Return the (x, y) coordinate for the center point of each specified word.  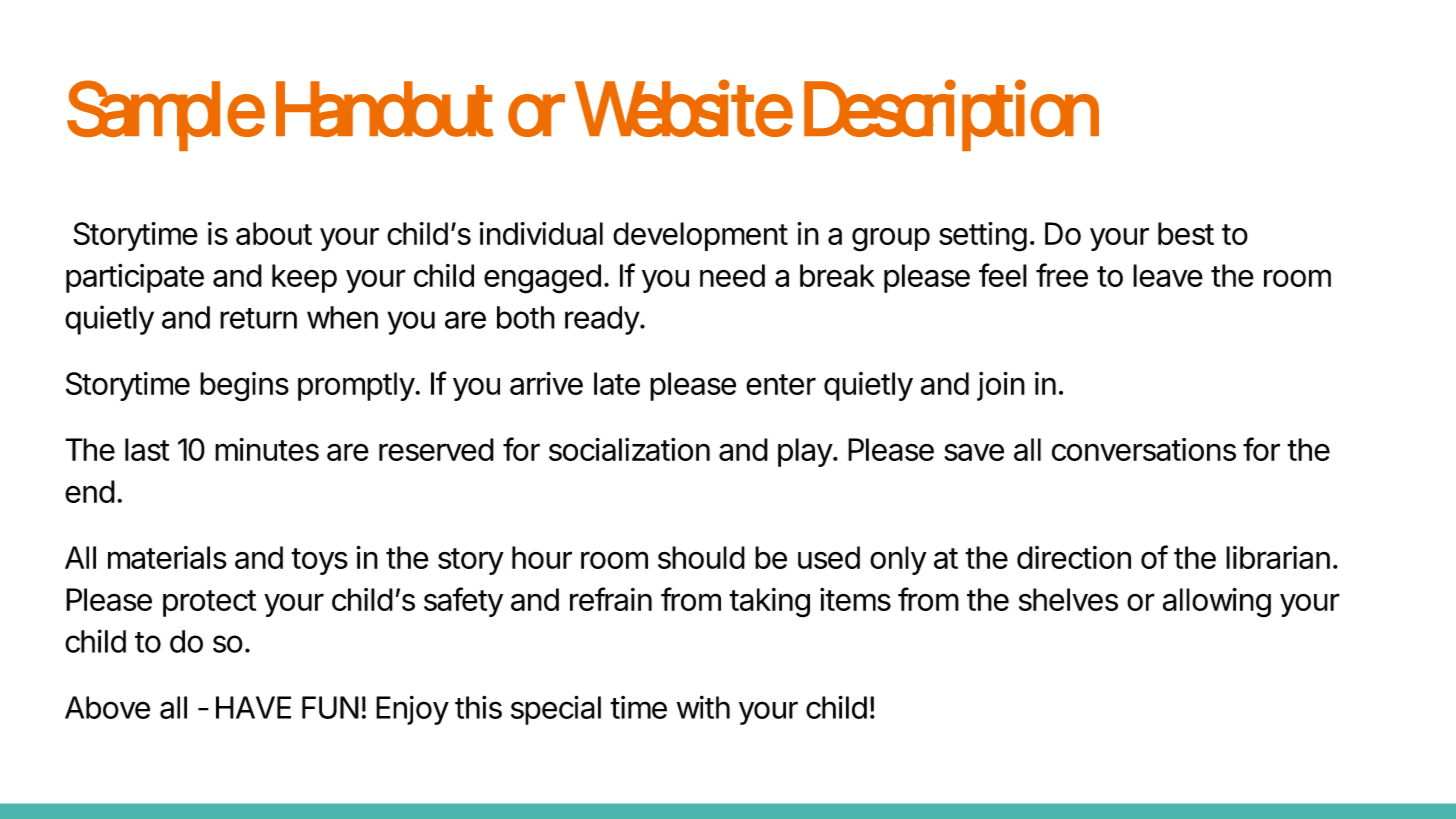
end (90, 491)
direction (1074, 557)
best (1186, 233)
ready (603, 320)
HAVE (253, 707)
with (703, 707)
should (701, 557)
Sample (166, 115)
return (258, 318)
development (700, 236)
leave (1168, 275)
